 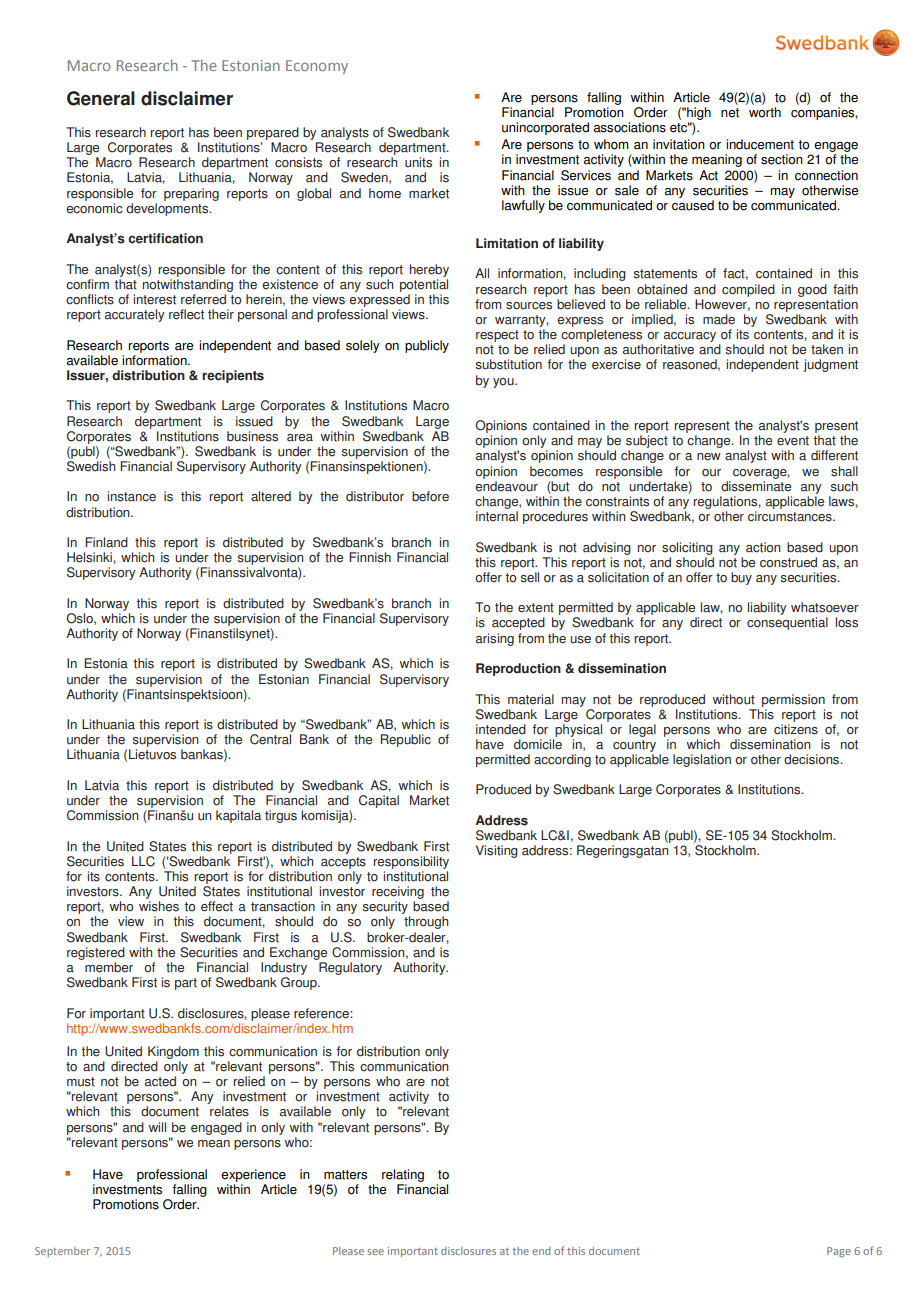 What do you see at coordinates (101, 98) in the screenshot?
I see `General` at bounding box center [101, 98].
